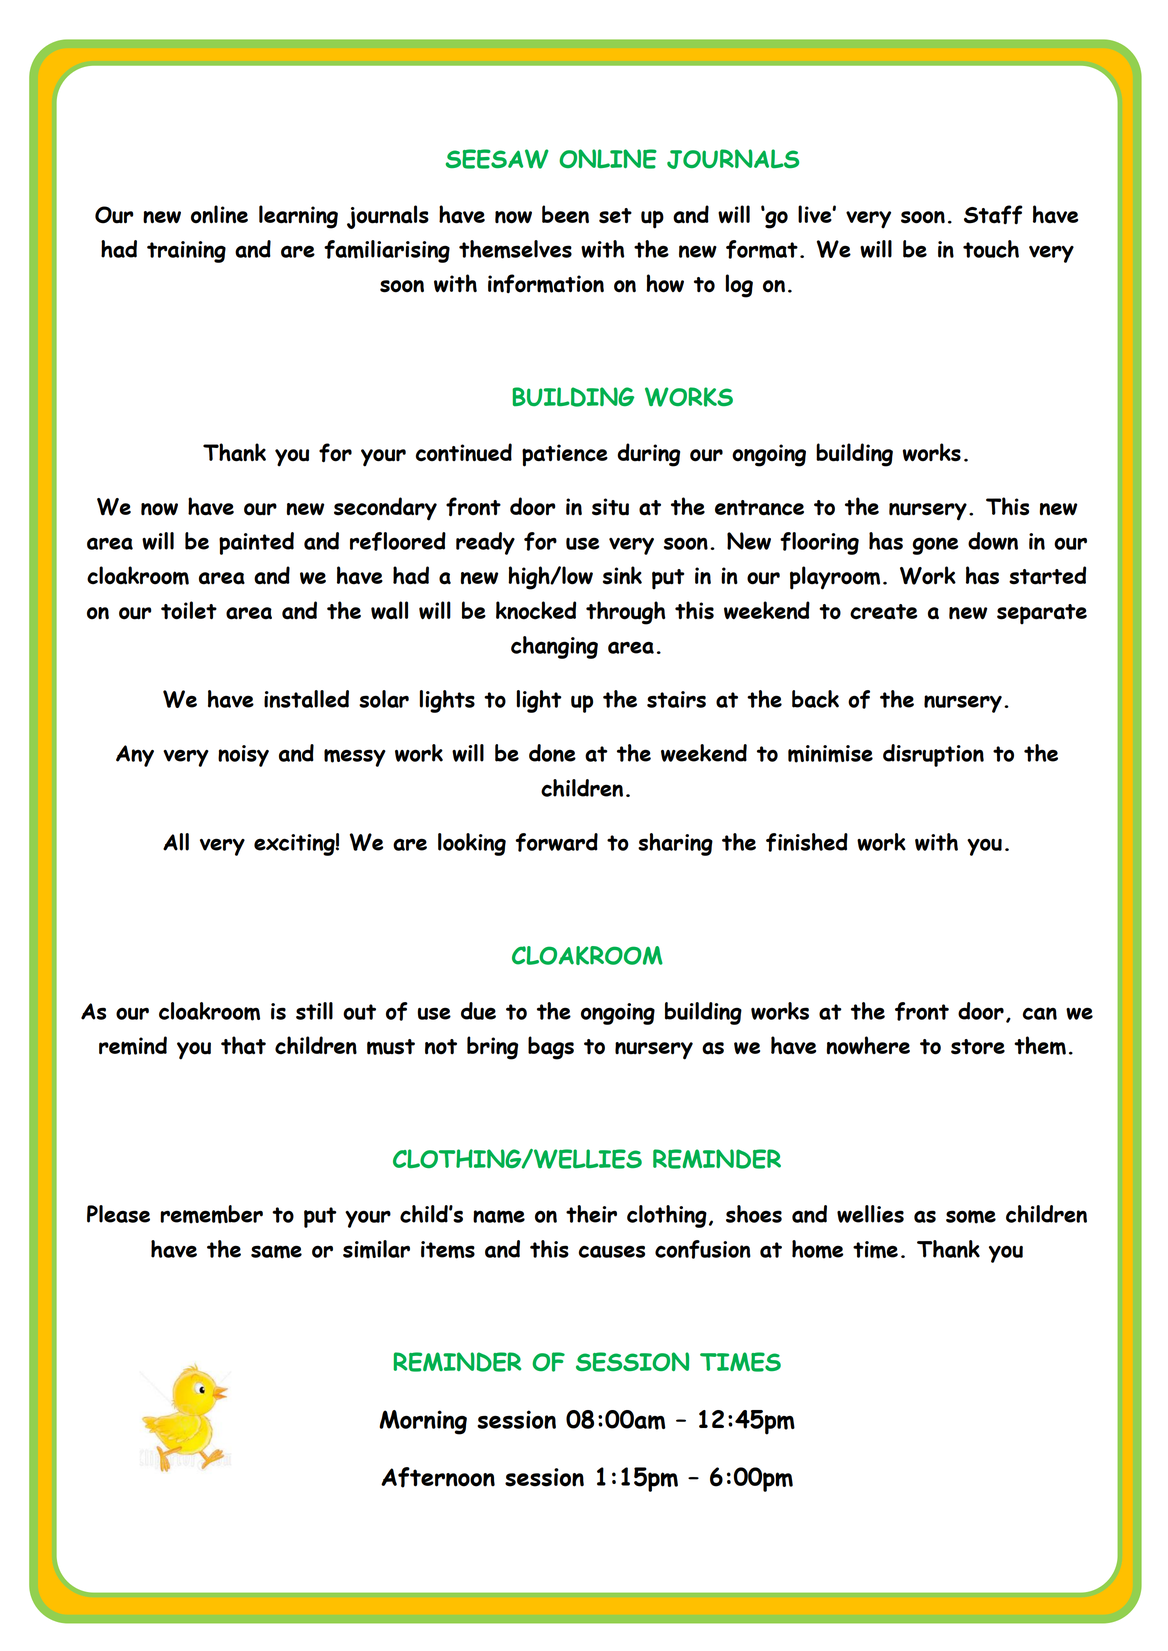  What do you see at coordinates (298, 217) in the screenshot?
I see `learning` at bounding box center [298, 217].
